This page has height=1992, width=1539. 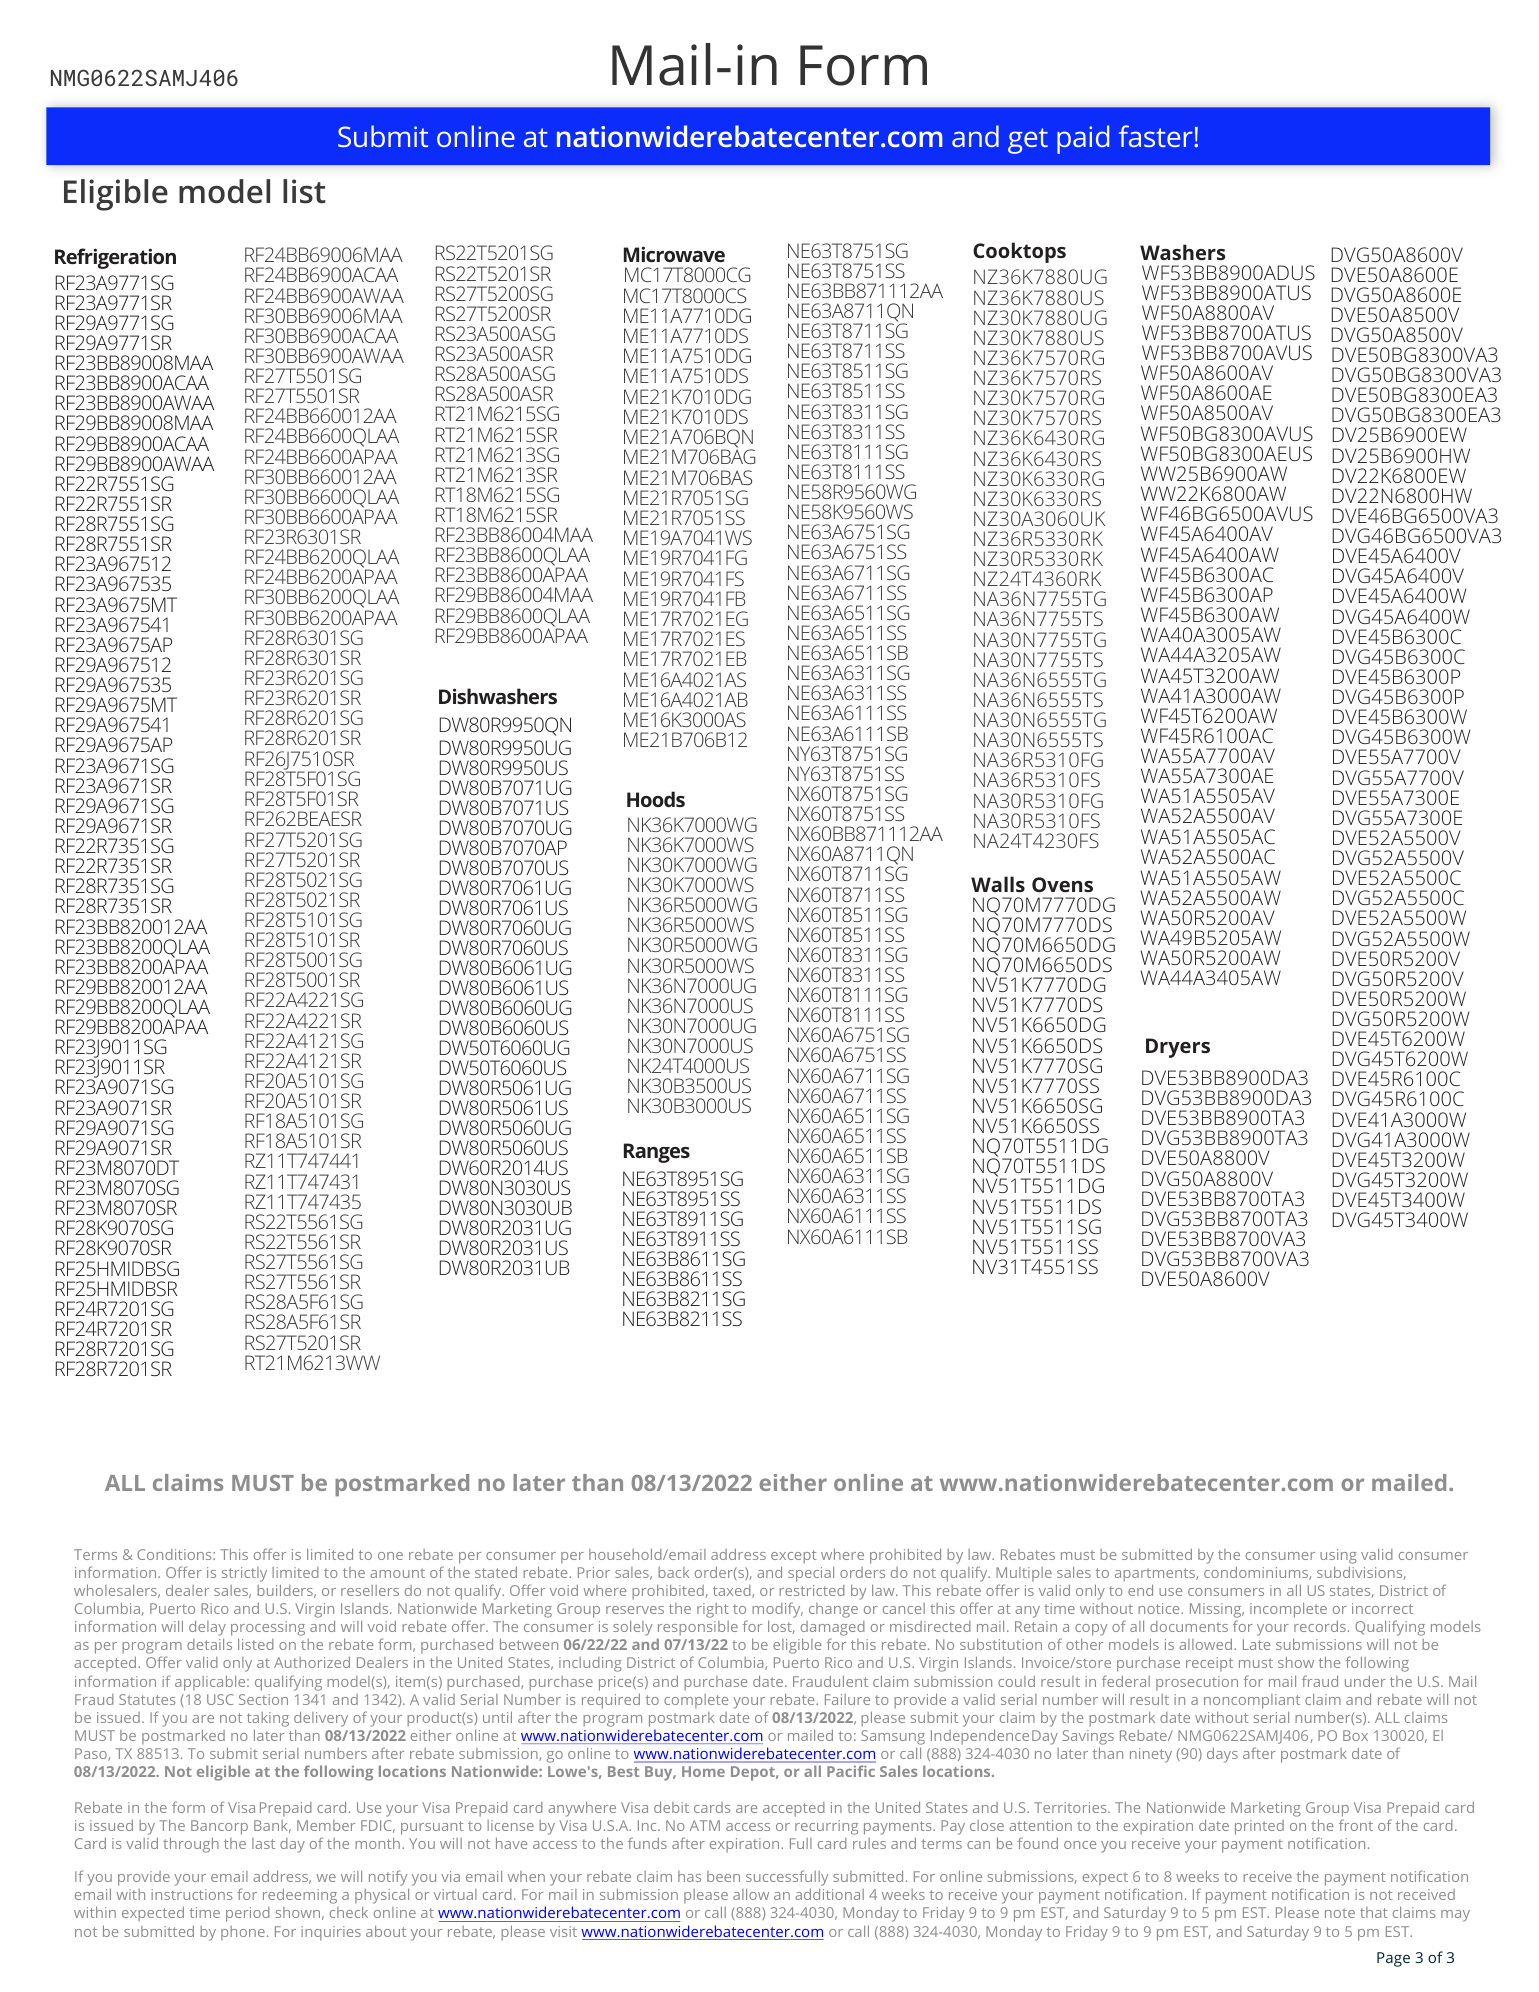 I want to click on Dryers, so click(x=1178, y=1048).
